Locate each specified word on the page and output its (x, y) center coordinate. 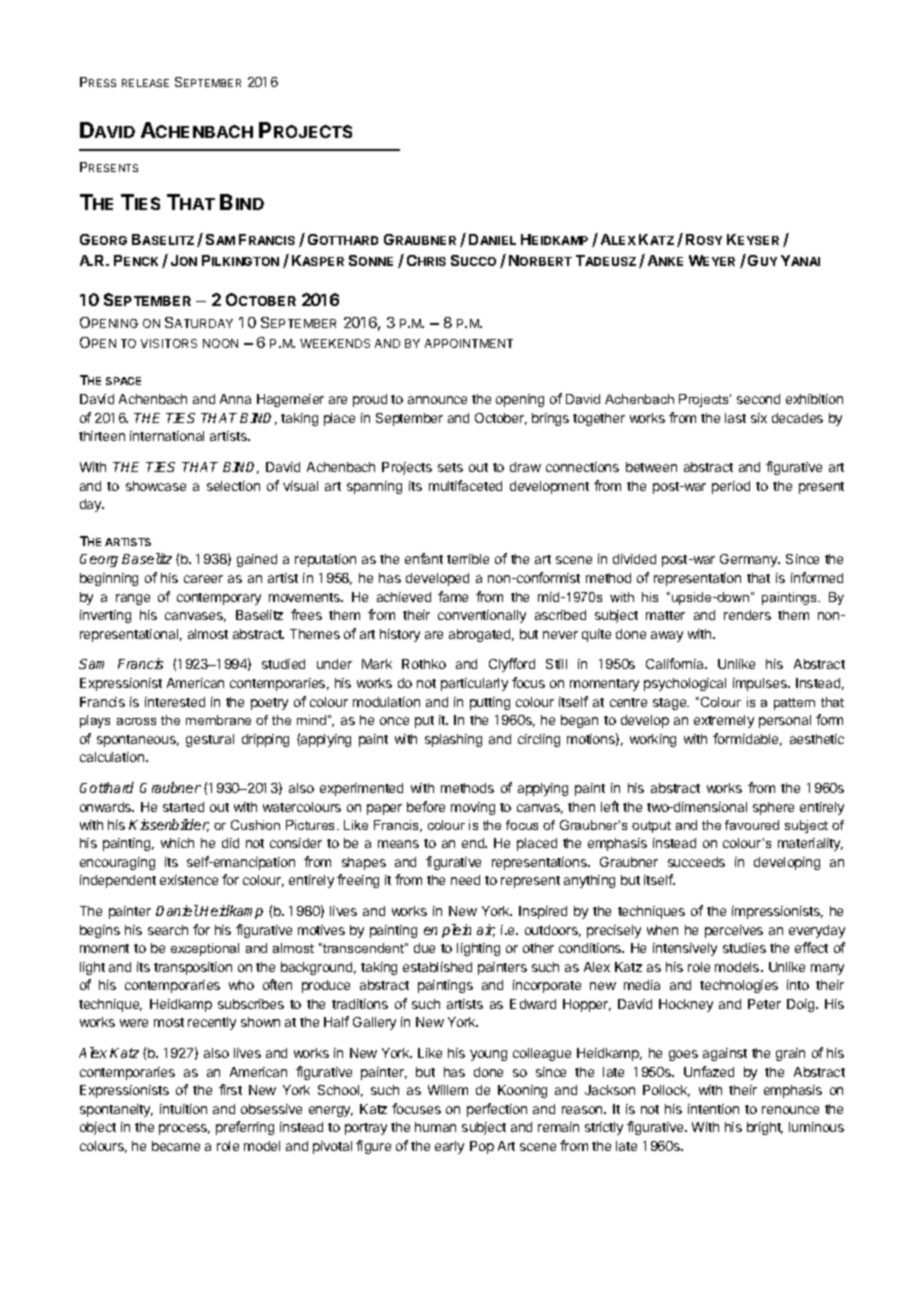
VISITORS (169, 343)
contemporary (219, 599)
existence (189, 880)
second (758, 399)
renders (747, 615)
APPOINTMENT (469, 343)
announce (437, 400)
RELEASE (145, 83)
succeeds (696, 862)
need (465, 880)
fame (453, 596)
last (735, 418)
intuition (183, 1109)
